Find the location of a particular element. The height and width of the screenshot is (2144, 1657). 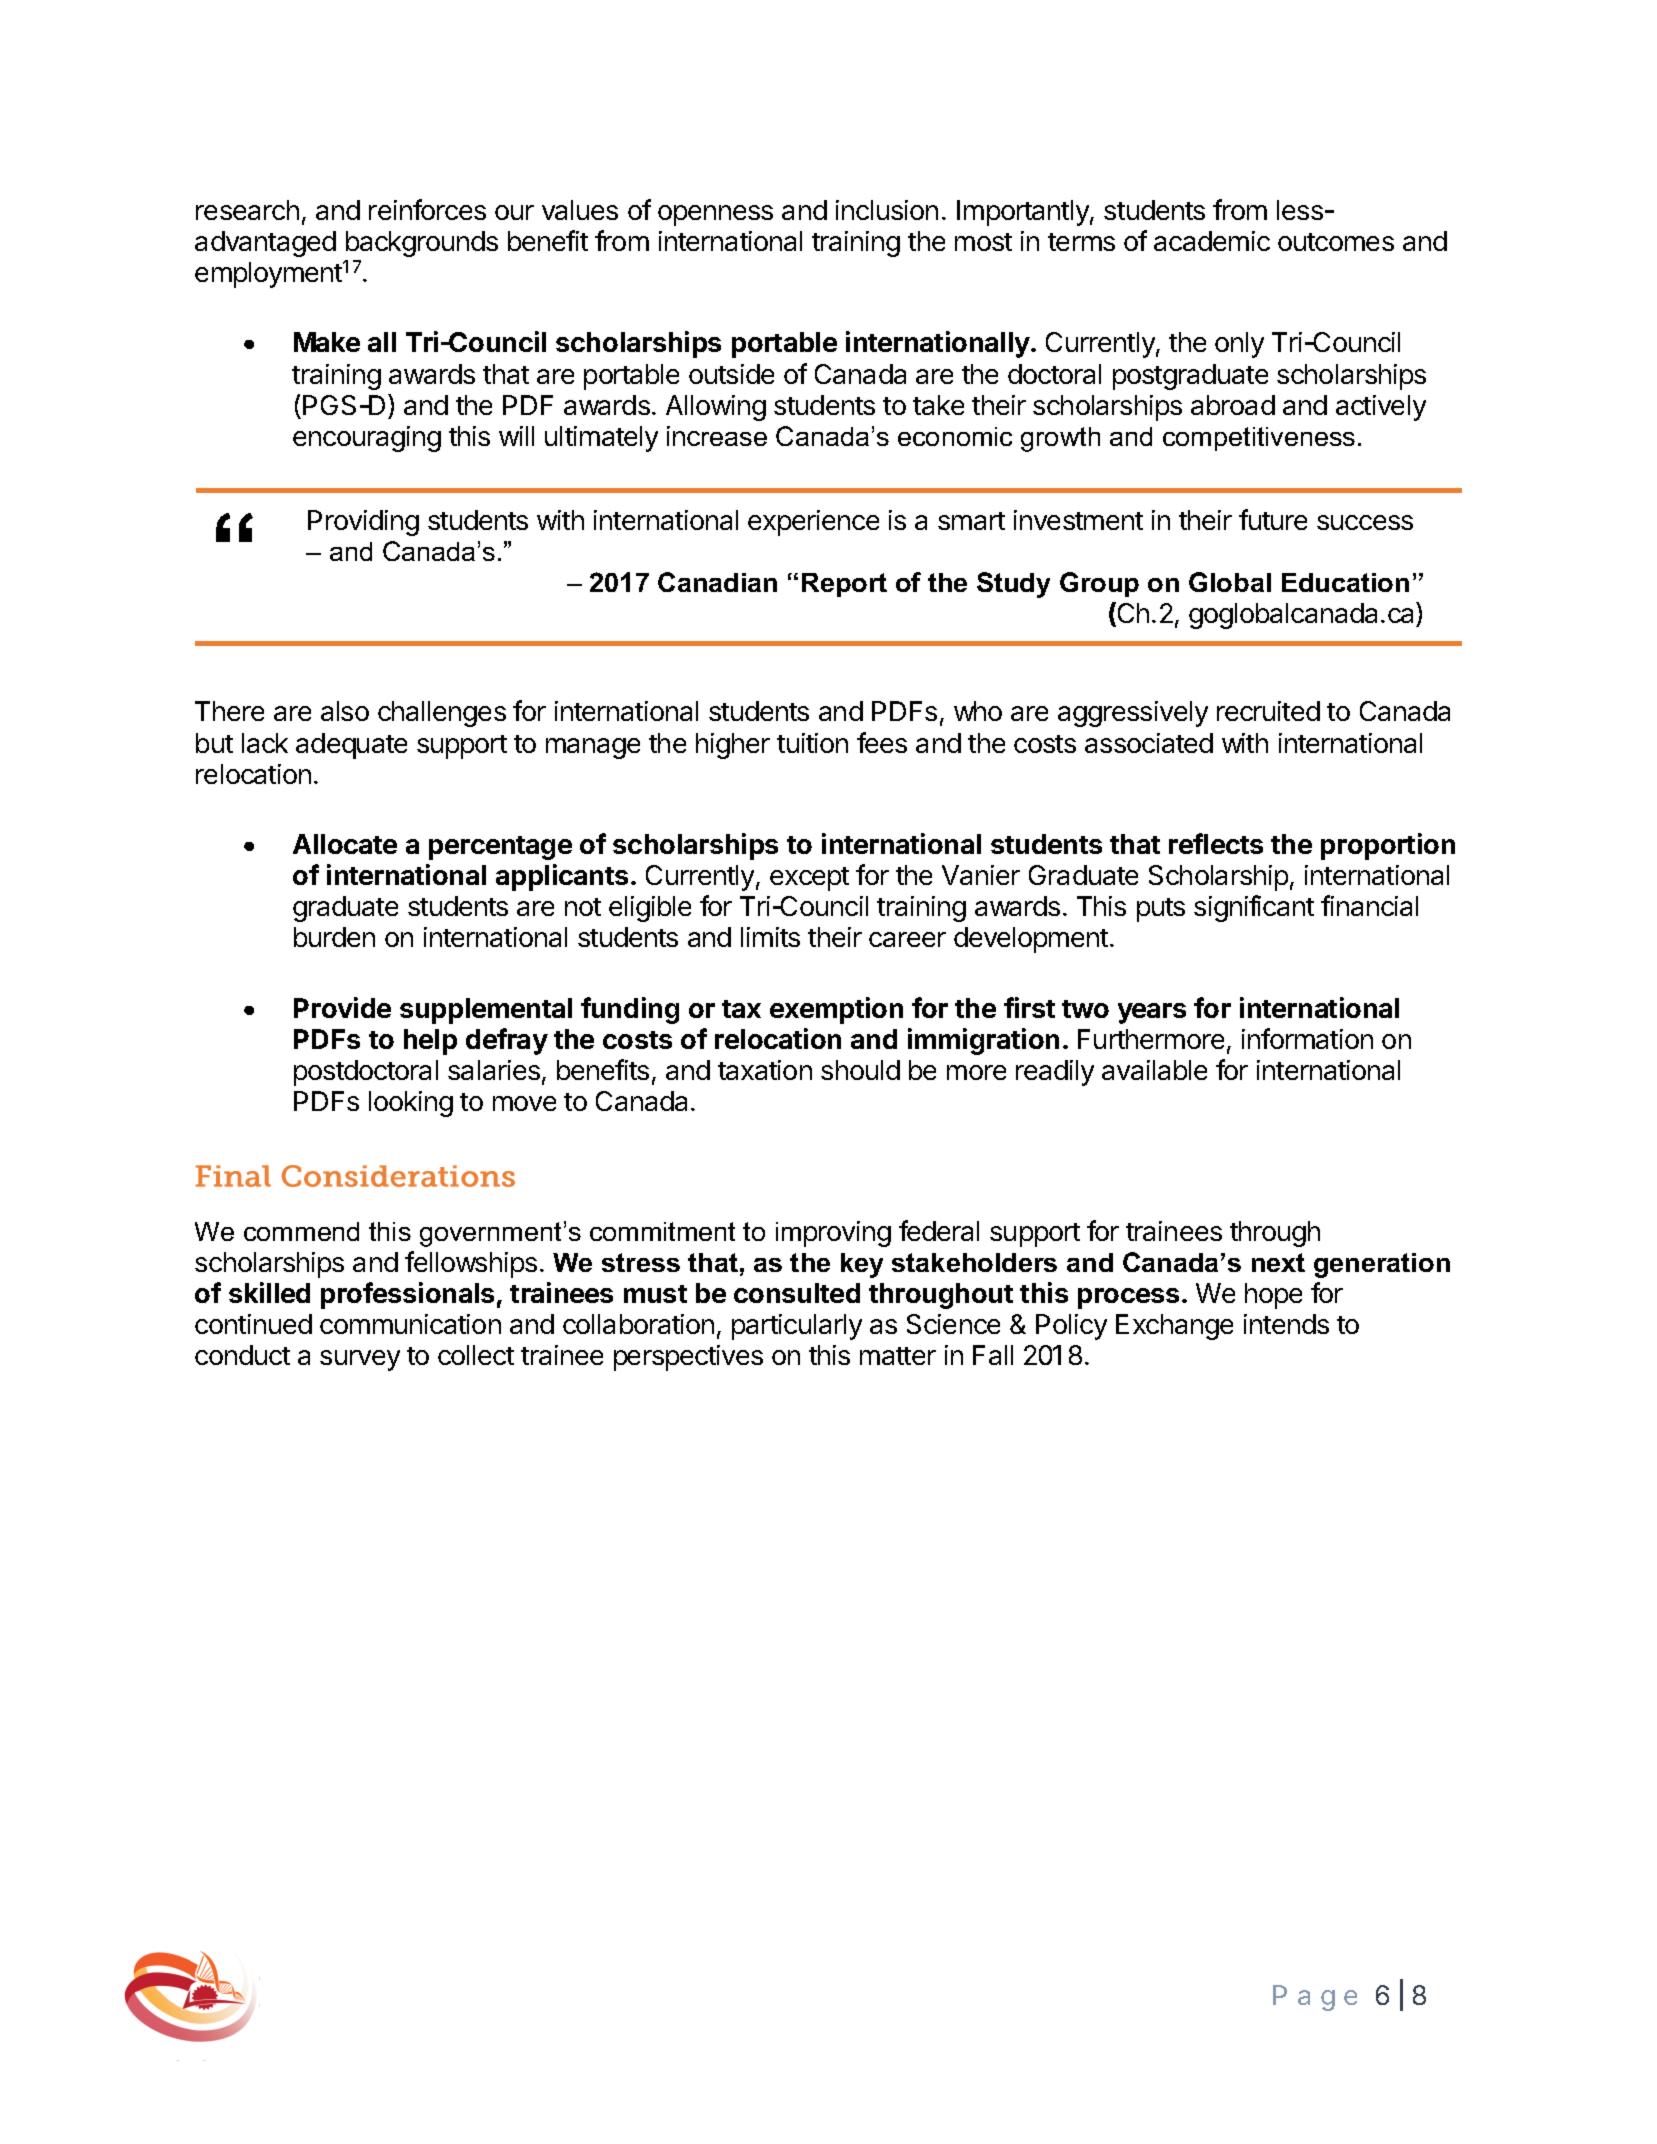

recruited is located at coordinates (1268, 711).
